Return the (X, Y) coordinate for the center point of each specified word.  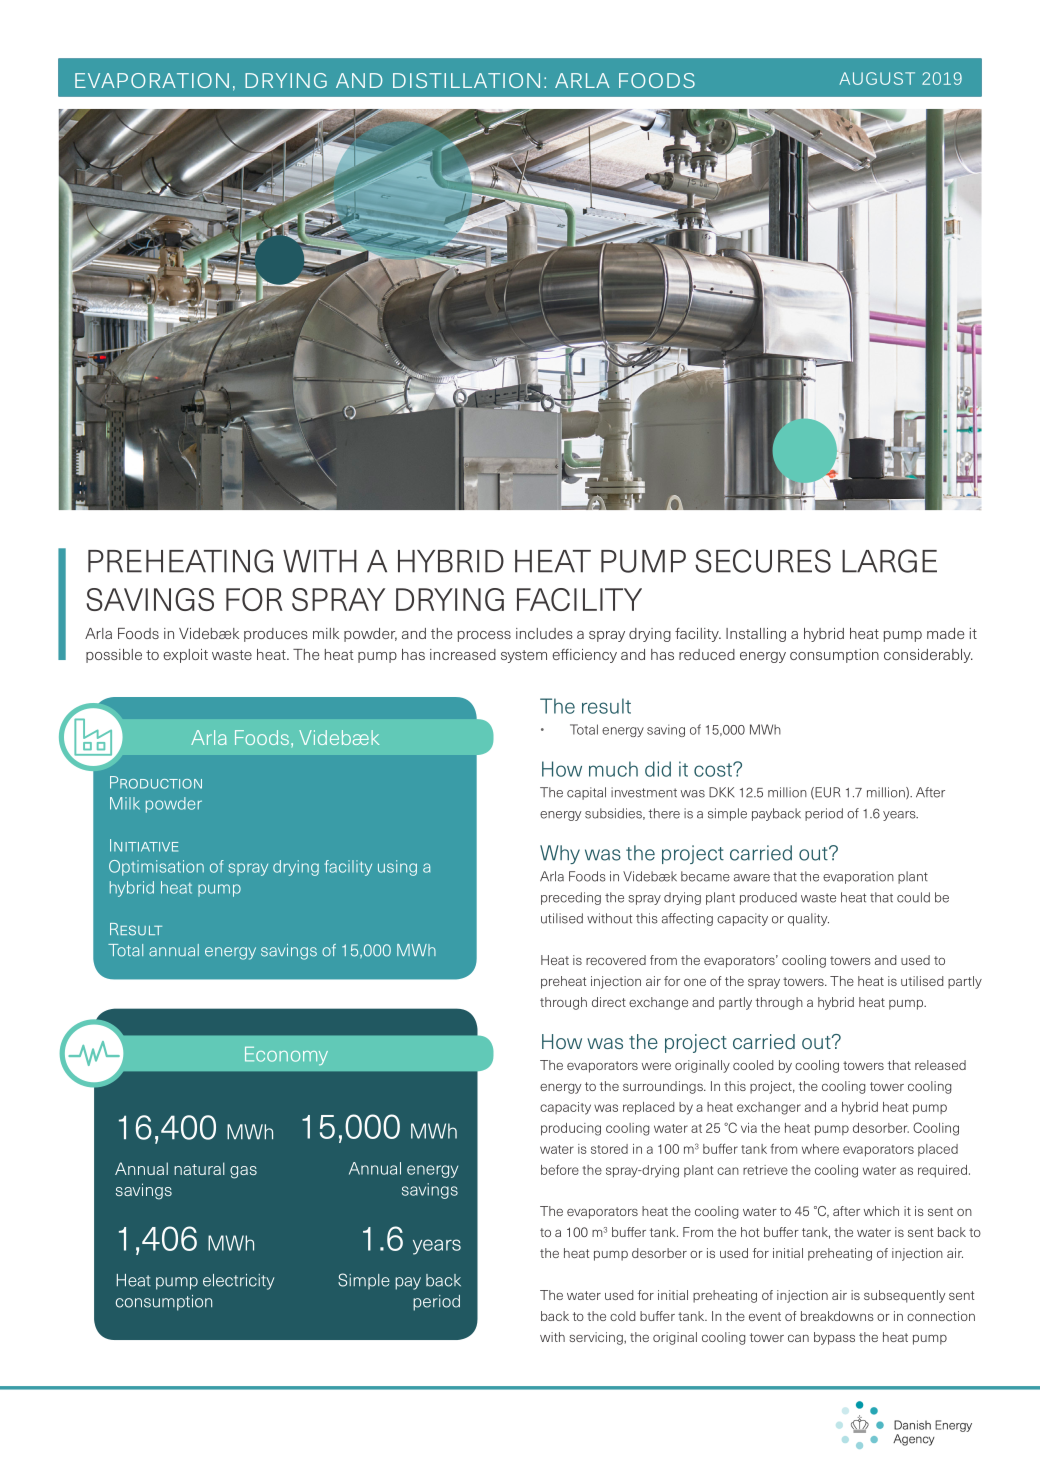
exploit (185, 656)
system (524, 656)
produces (276, 635)
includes (544, 633)
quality (808, 919)
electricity (238, 1282)
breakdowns (837, 1316)
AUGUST (877, 78)
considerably (928, 656)
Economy (286, 1056)
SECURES (763, 561)
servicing (597, 1338)
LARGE (889, 561)
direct (609, 1002)
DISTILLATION (466, 80)
